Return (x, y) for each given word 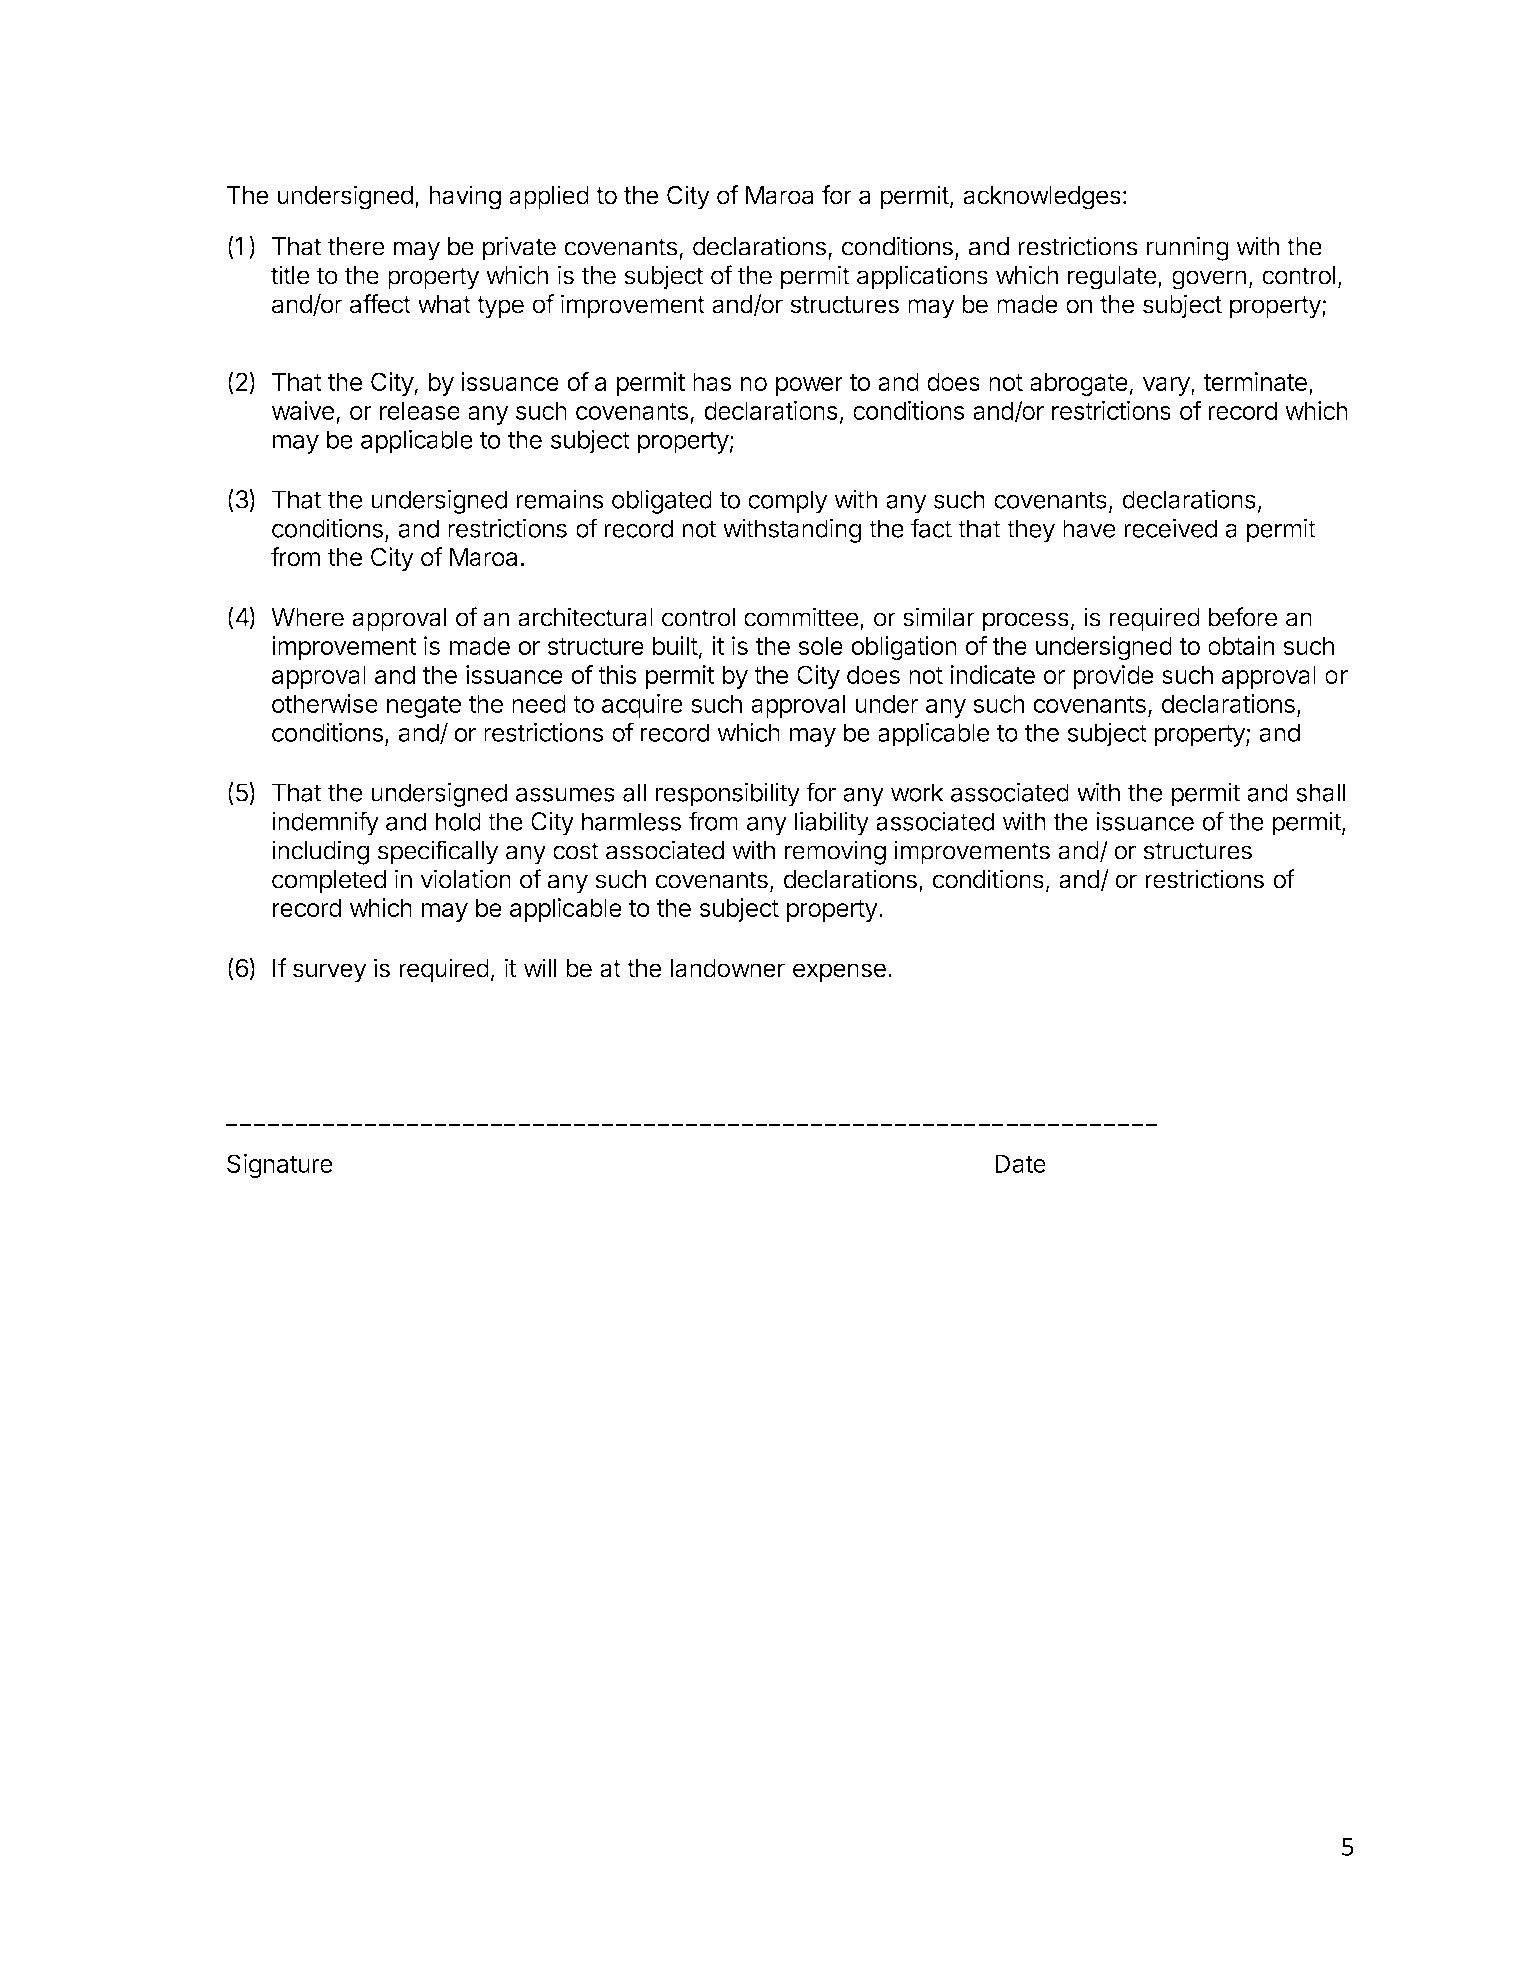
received (1170, 528)
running (1188, 248)
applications (922, 277)
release (420, 410)
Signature (280, 1166)
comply (788, 502)
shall (1320, 792)
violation (465, 879)
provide (1113, 677)
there (356, 246)
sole (820, 645)
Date (1020, 1163)
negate (424, 707)
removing (835, 852)
